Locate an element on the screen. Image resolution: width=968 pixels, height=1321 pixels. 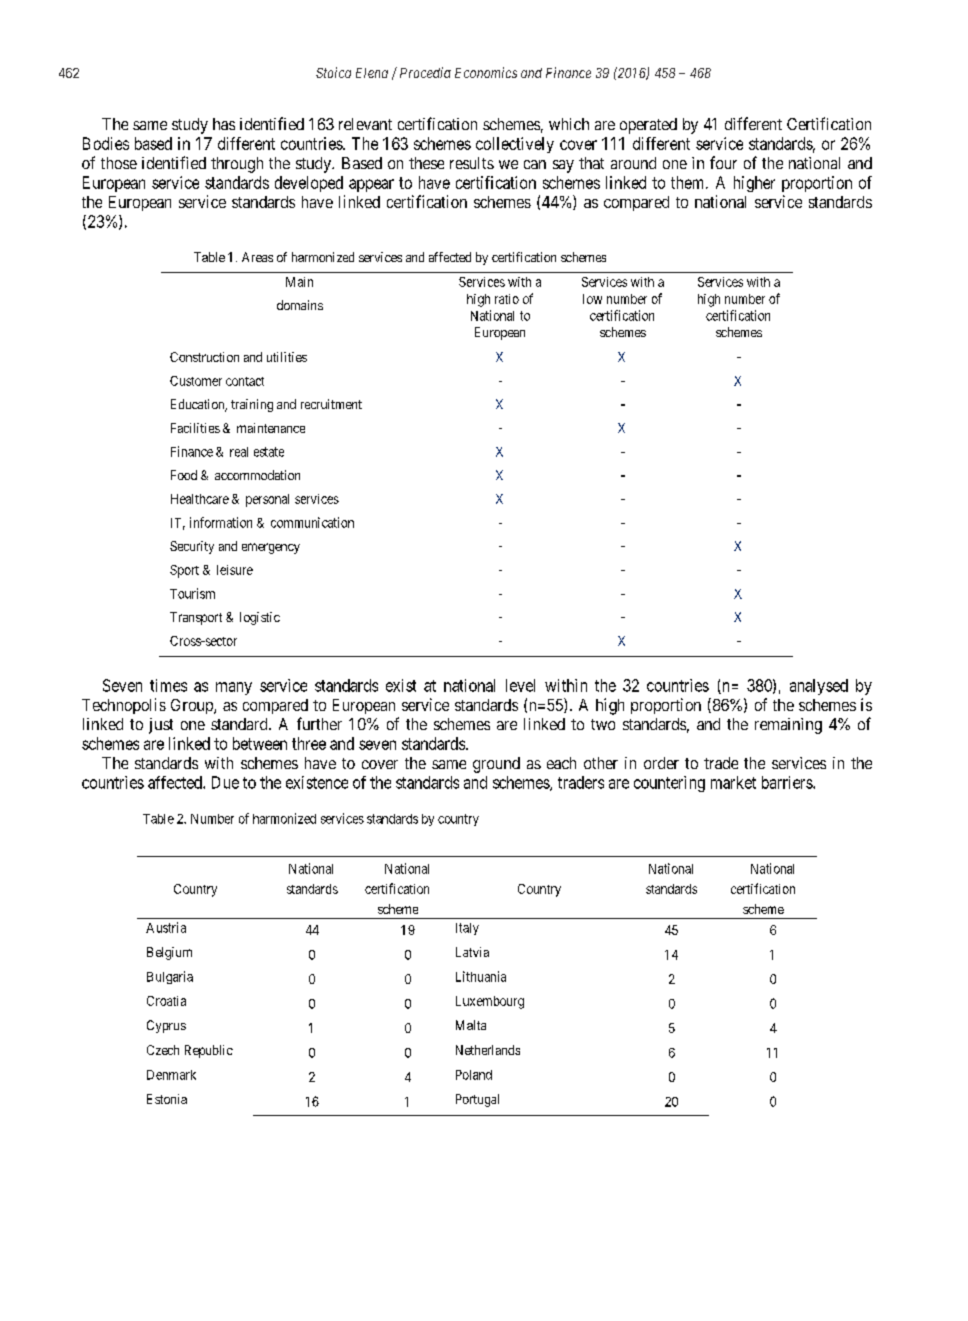
four is located at coordinates (723, 162).
